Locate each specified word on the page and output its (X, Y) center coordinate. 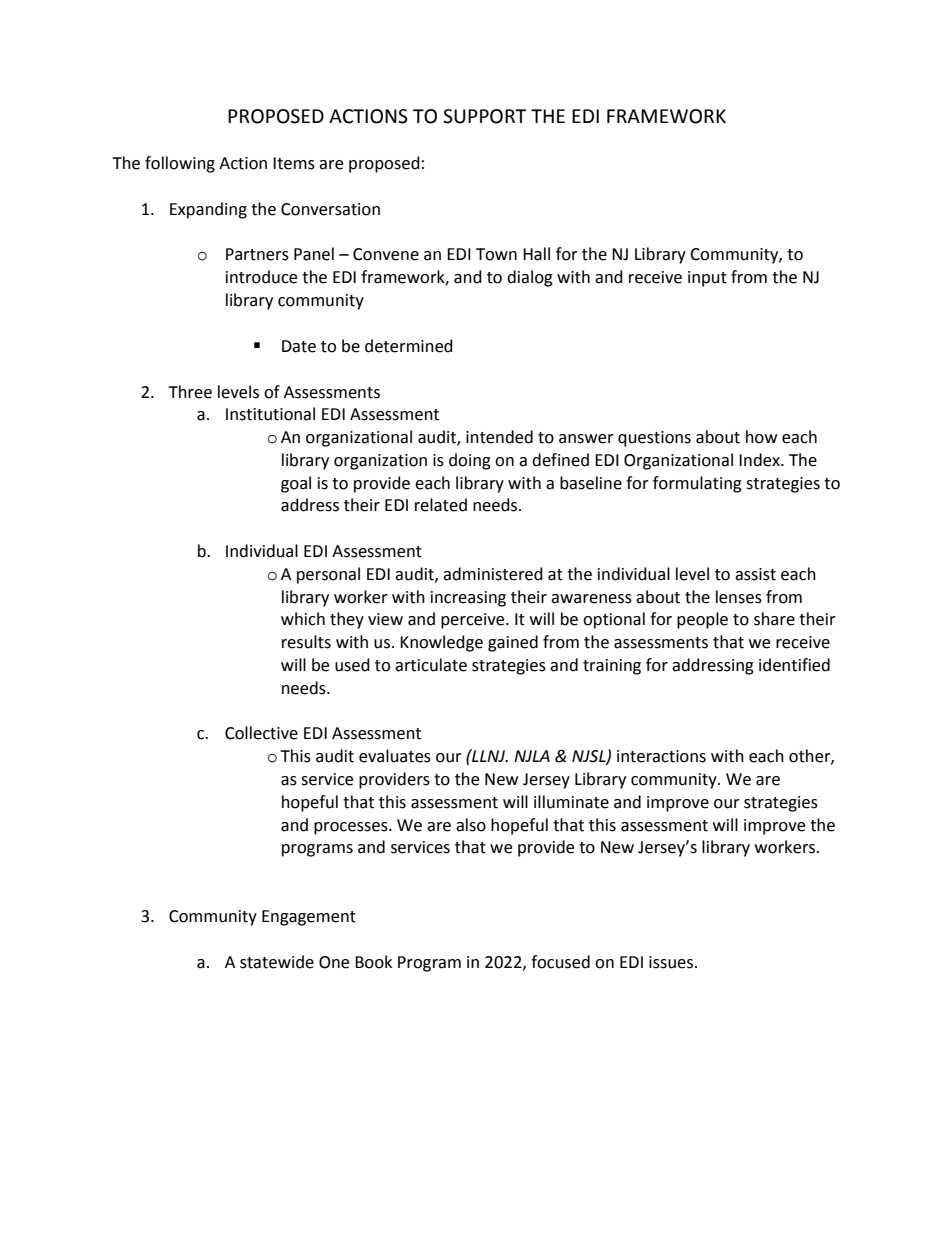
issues (672, 962)
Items (294, 163)
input (707, 279)
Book (373, 962)
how (761, 437)
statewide (277, 962)
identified (794, 665)
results (306, 642)
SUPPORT (484, 116)
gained (513, 643)
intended (499, 437)
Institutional (270, 414)
